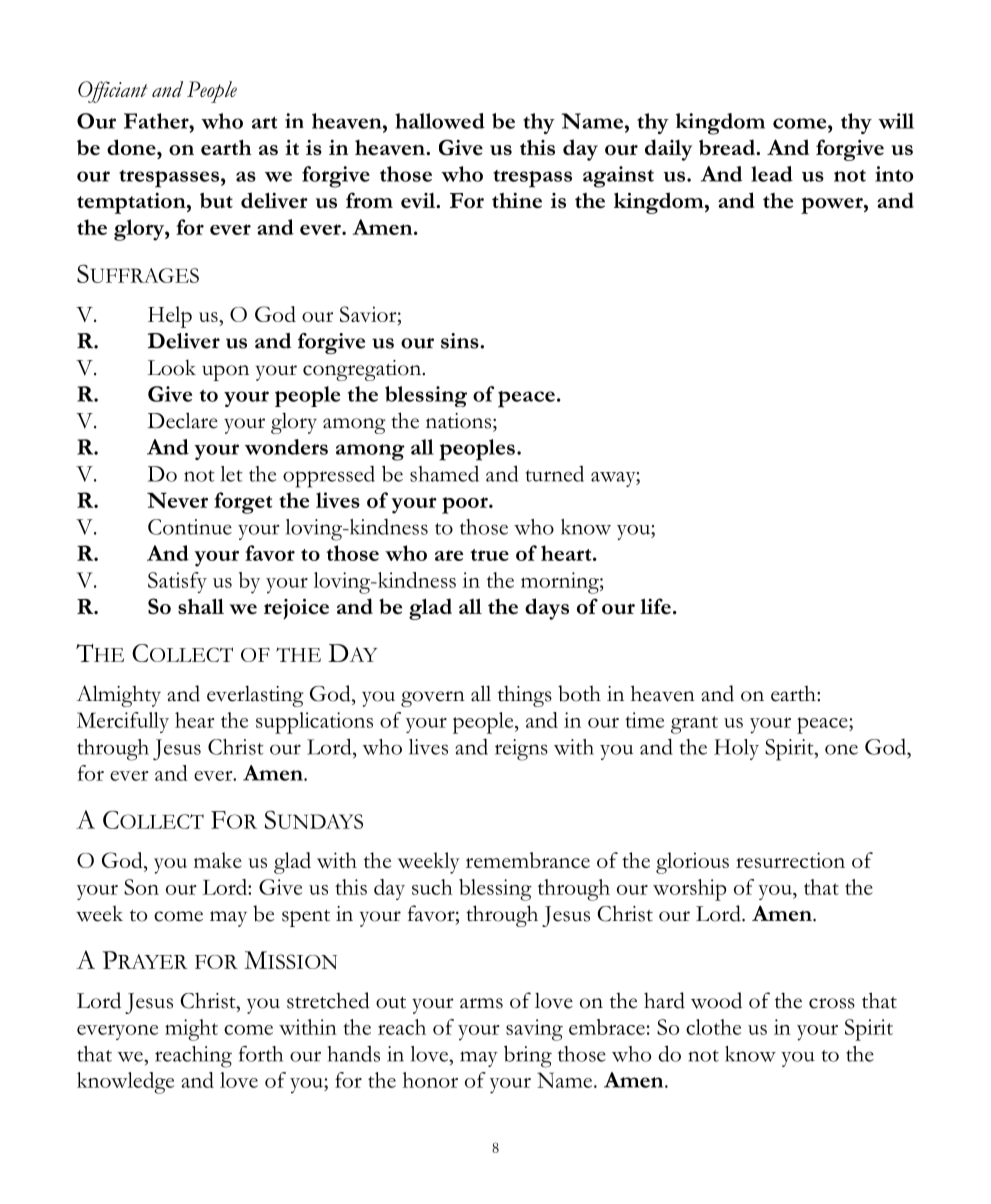  What do you see at coordinates (736, 749) in the screenshot?
I see `Holy` at bounding box center [736, 749].
